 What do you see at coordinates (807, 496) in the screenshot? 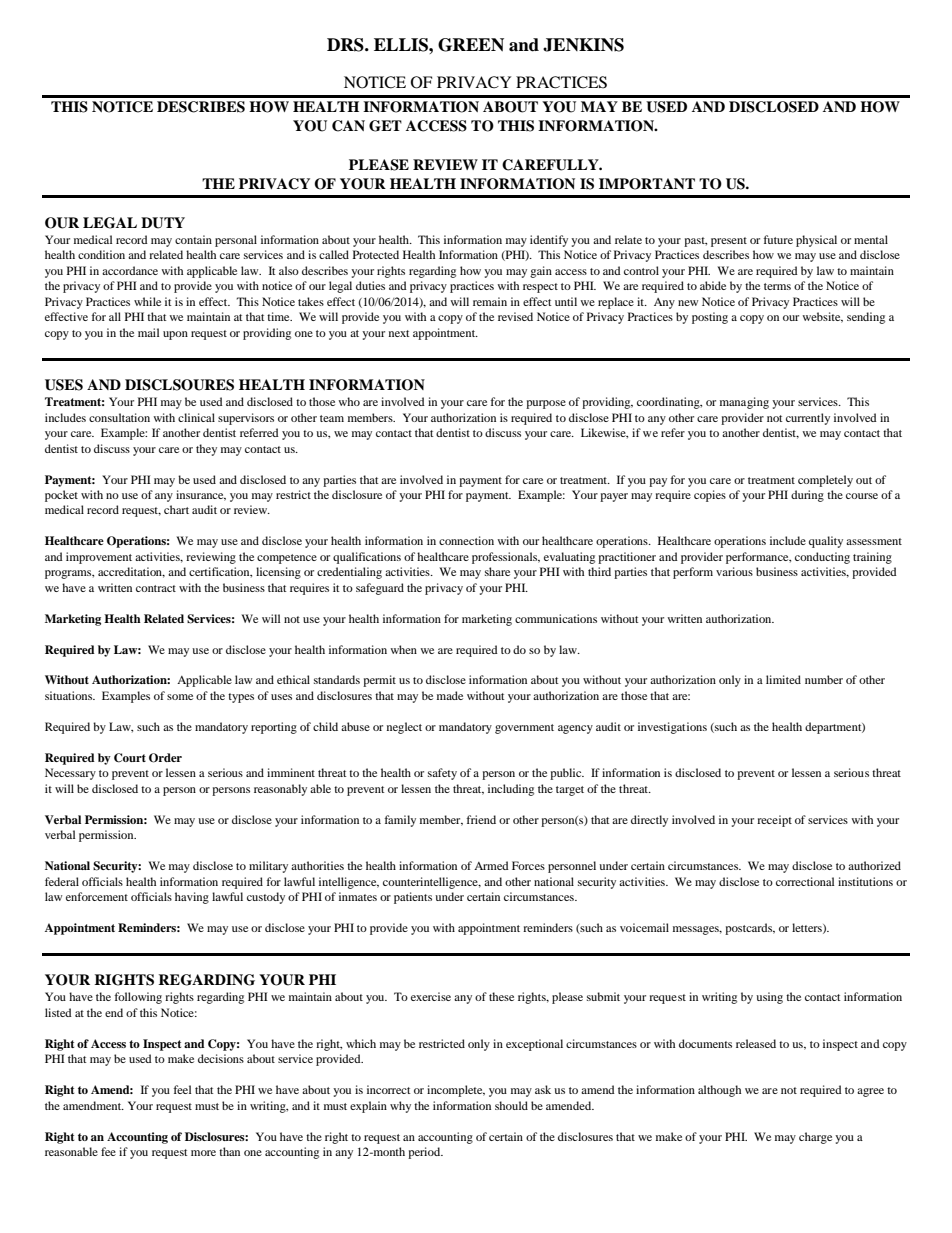
I see `during` at bounding box center [807, 496].
